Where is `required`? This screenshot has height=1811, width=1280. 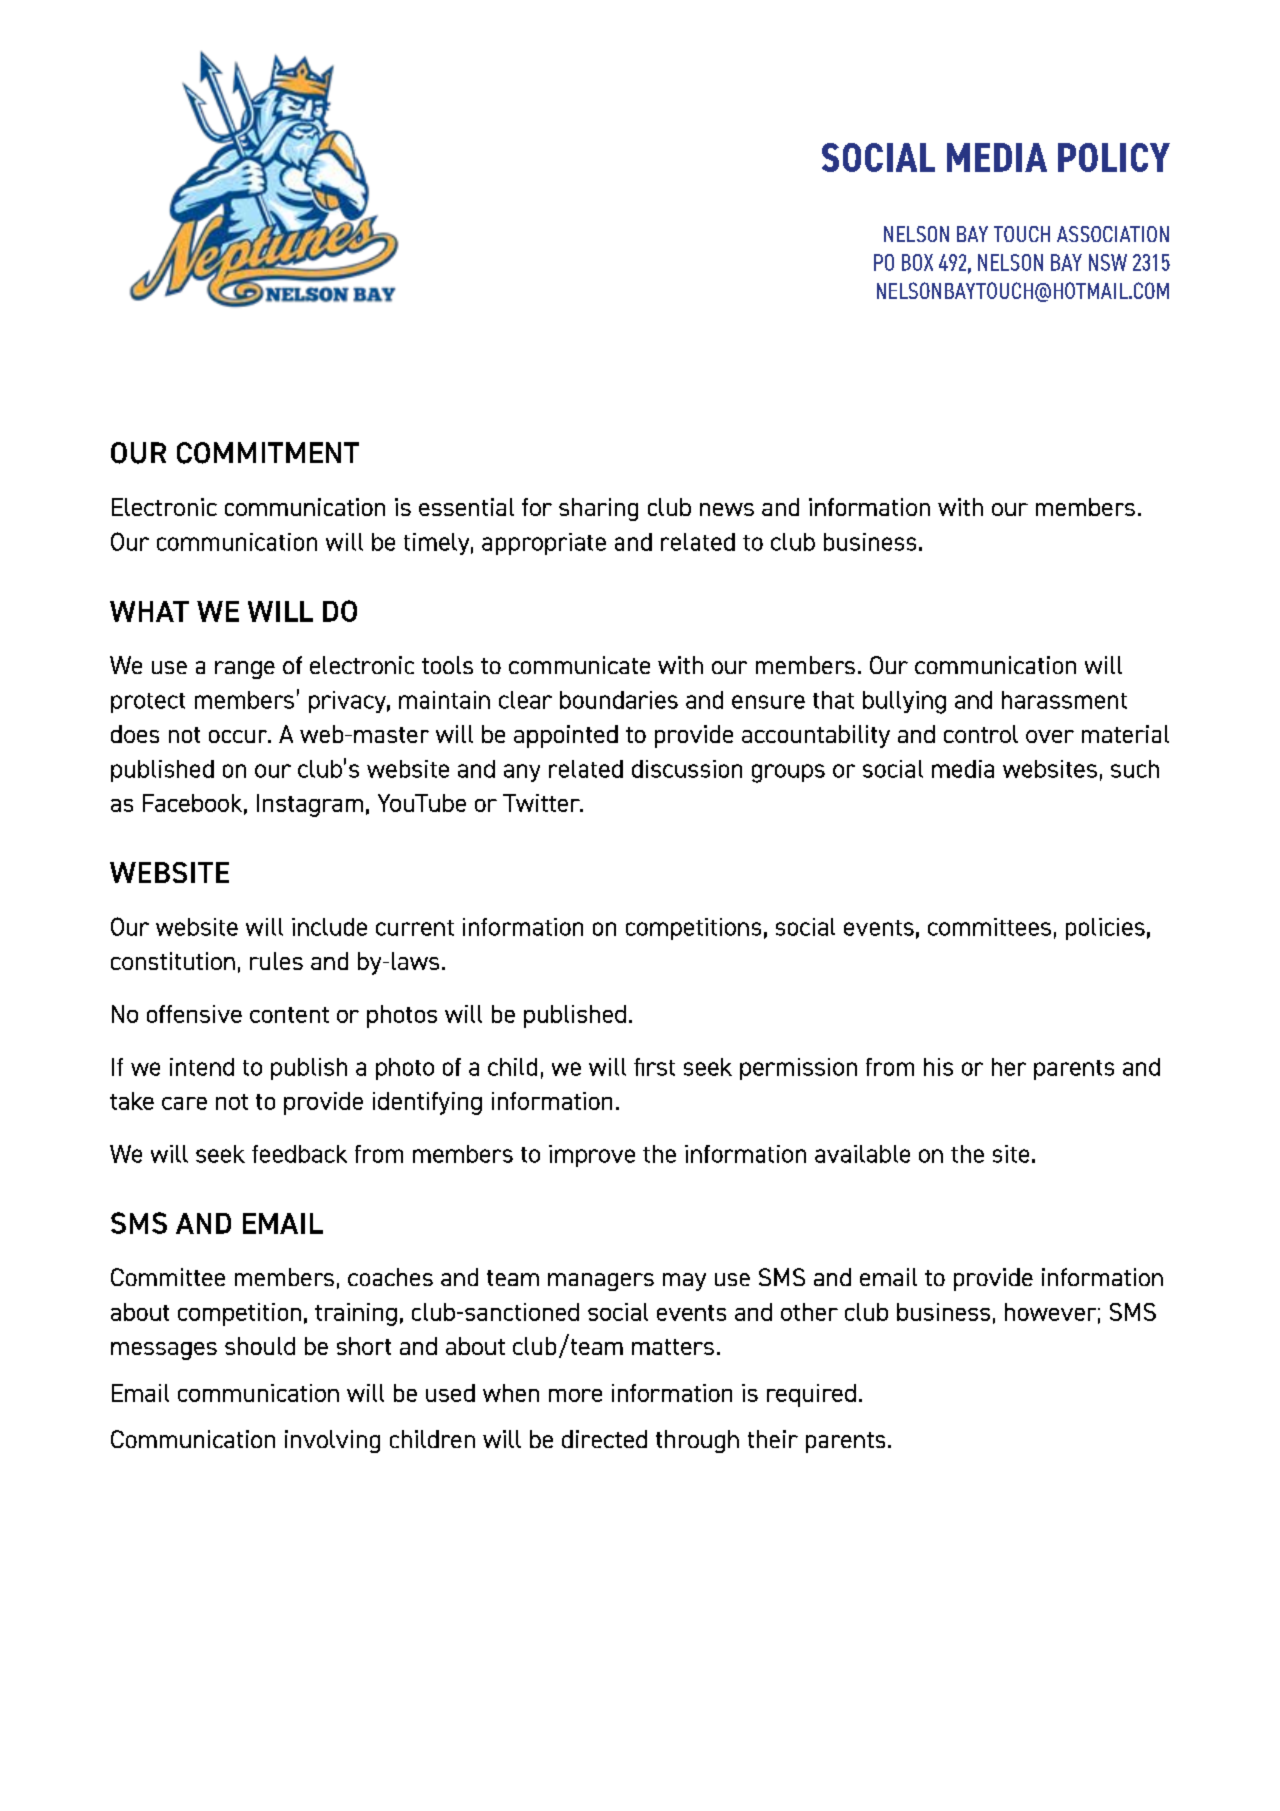
required is located at coordinates (811, 1395).
